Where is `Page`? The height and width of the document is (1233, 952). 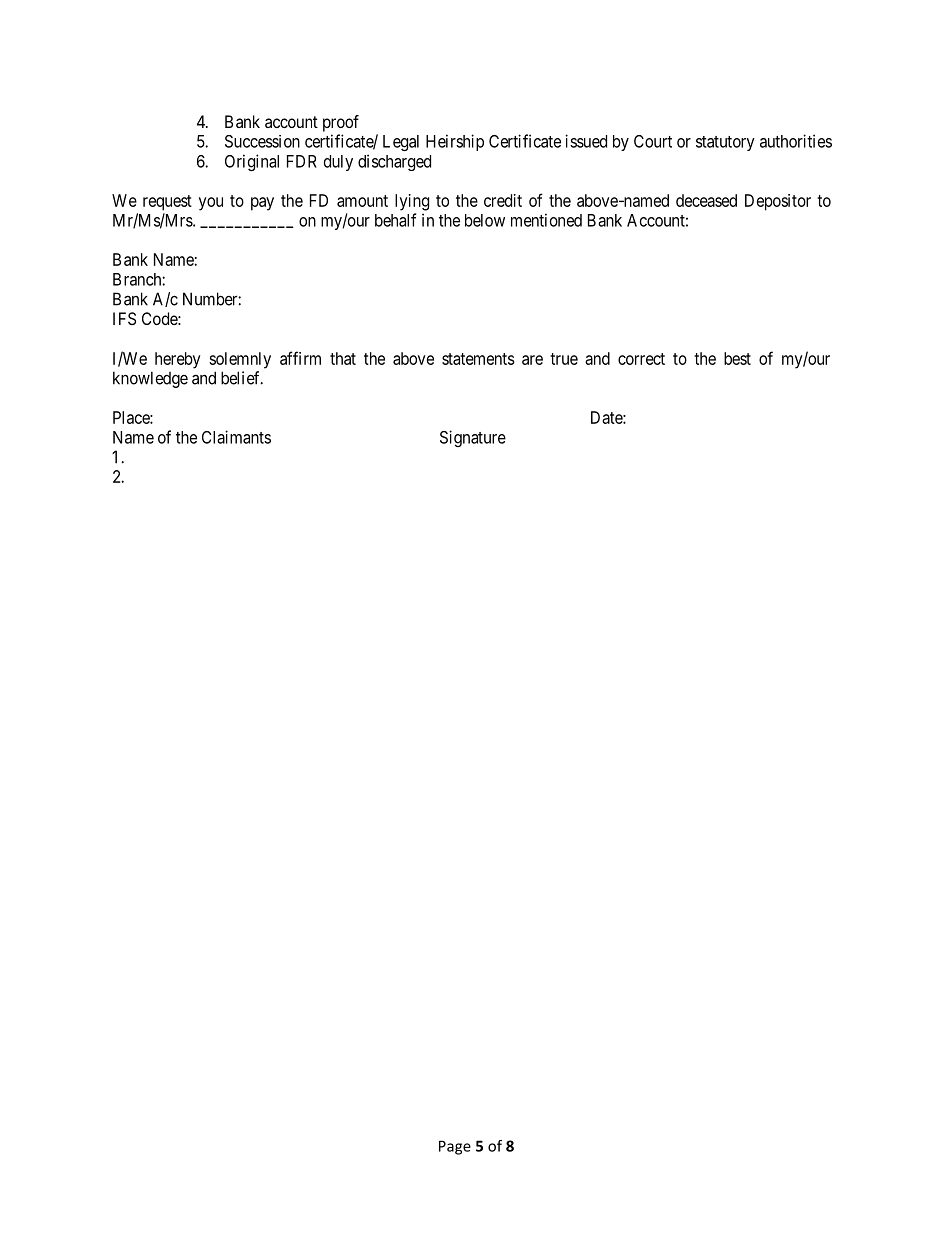 Page is located at coordinates (455, 1147).
